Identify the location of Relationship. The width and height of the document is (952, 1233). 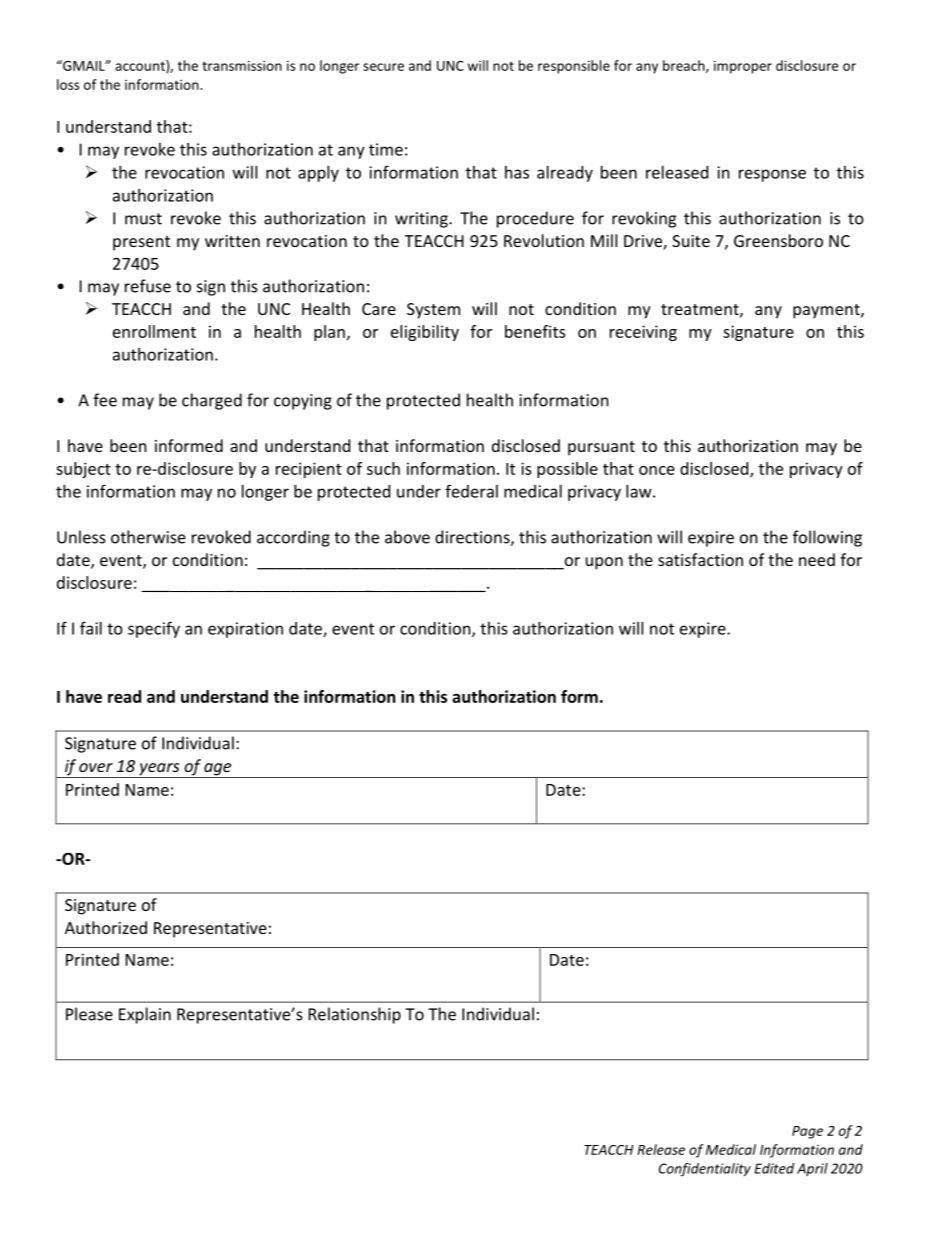
(355, 1015).
